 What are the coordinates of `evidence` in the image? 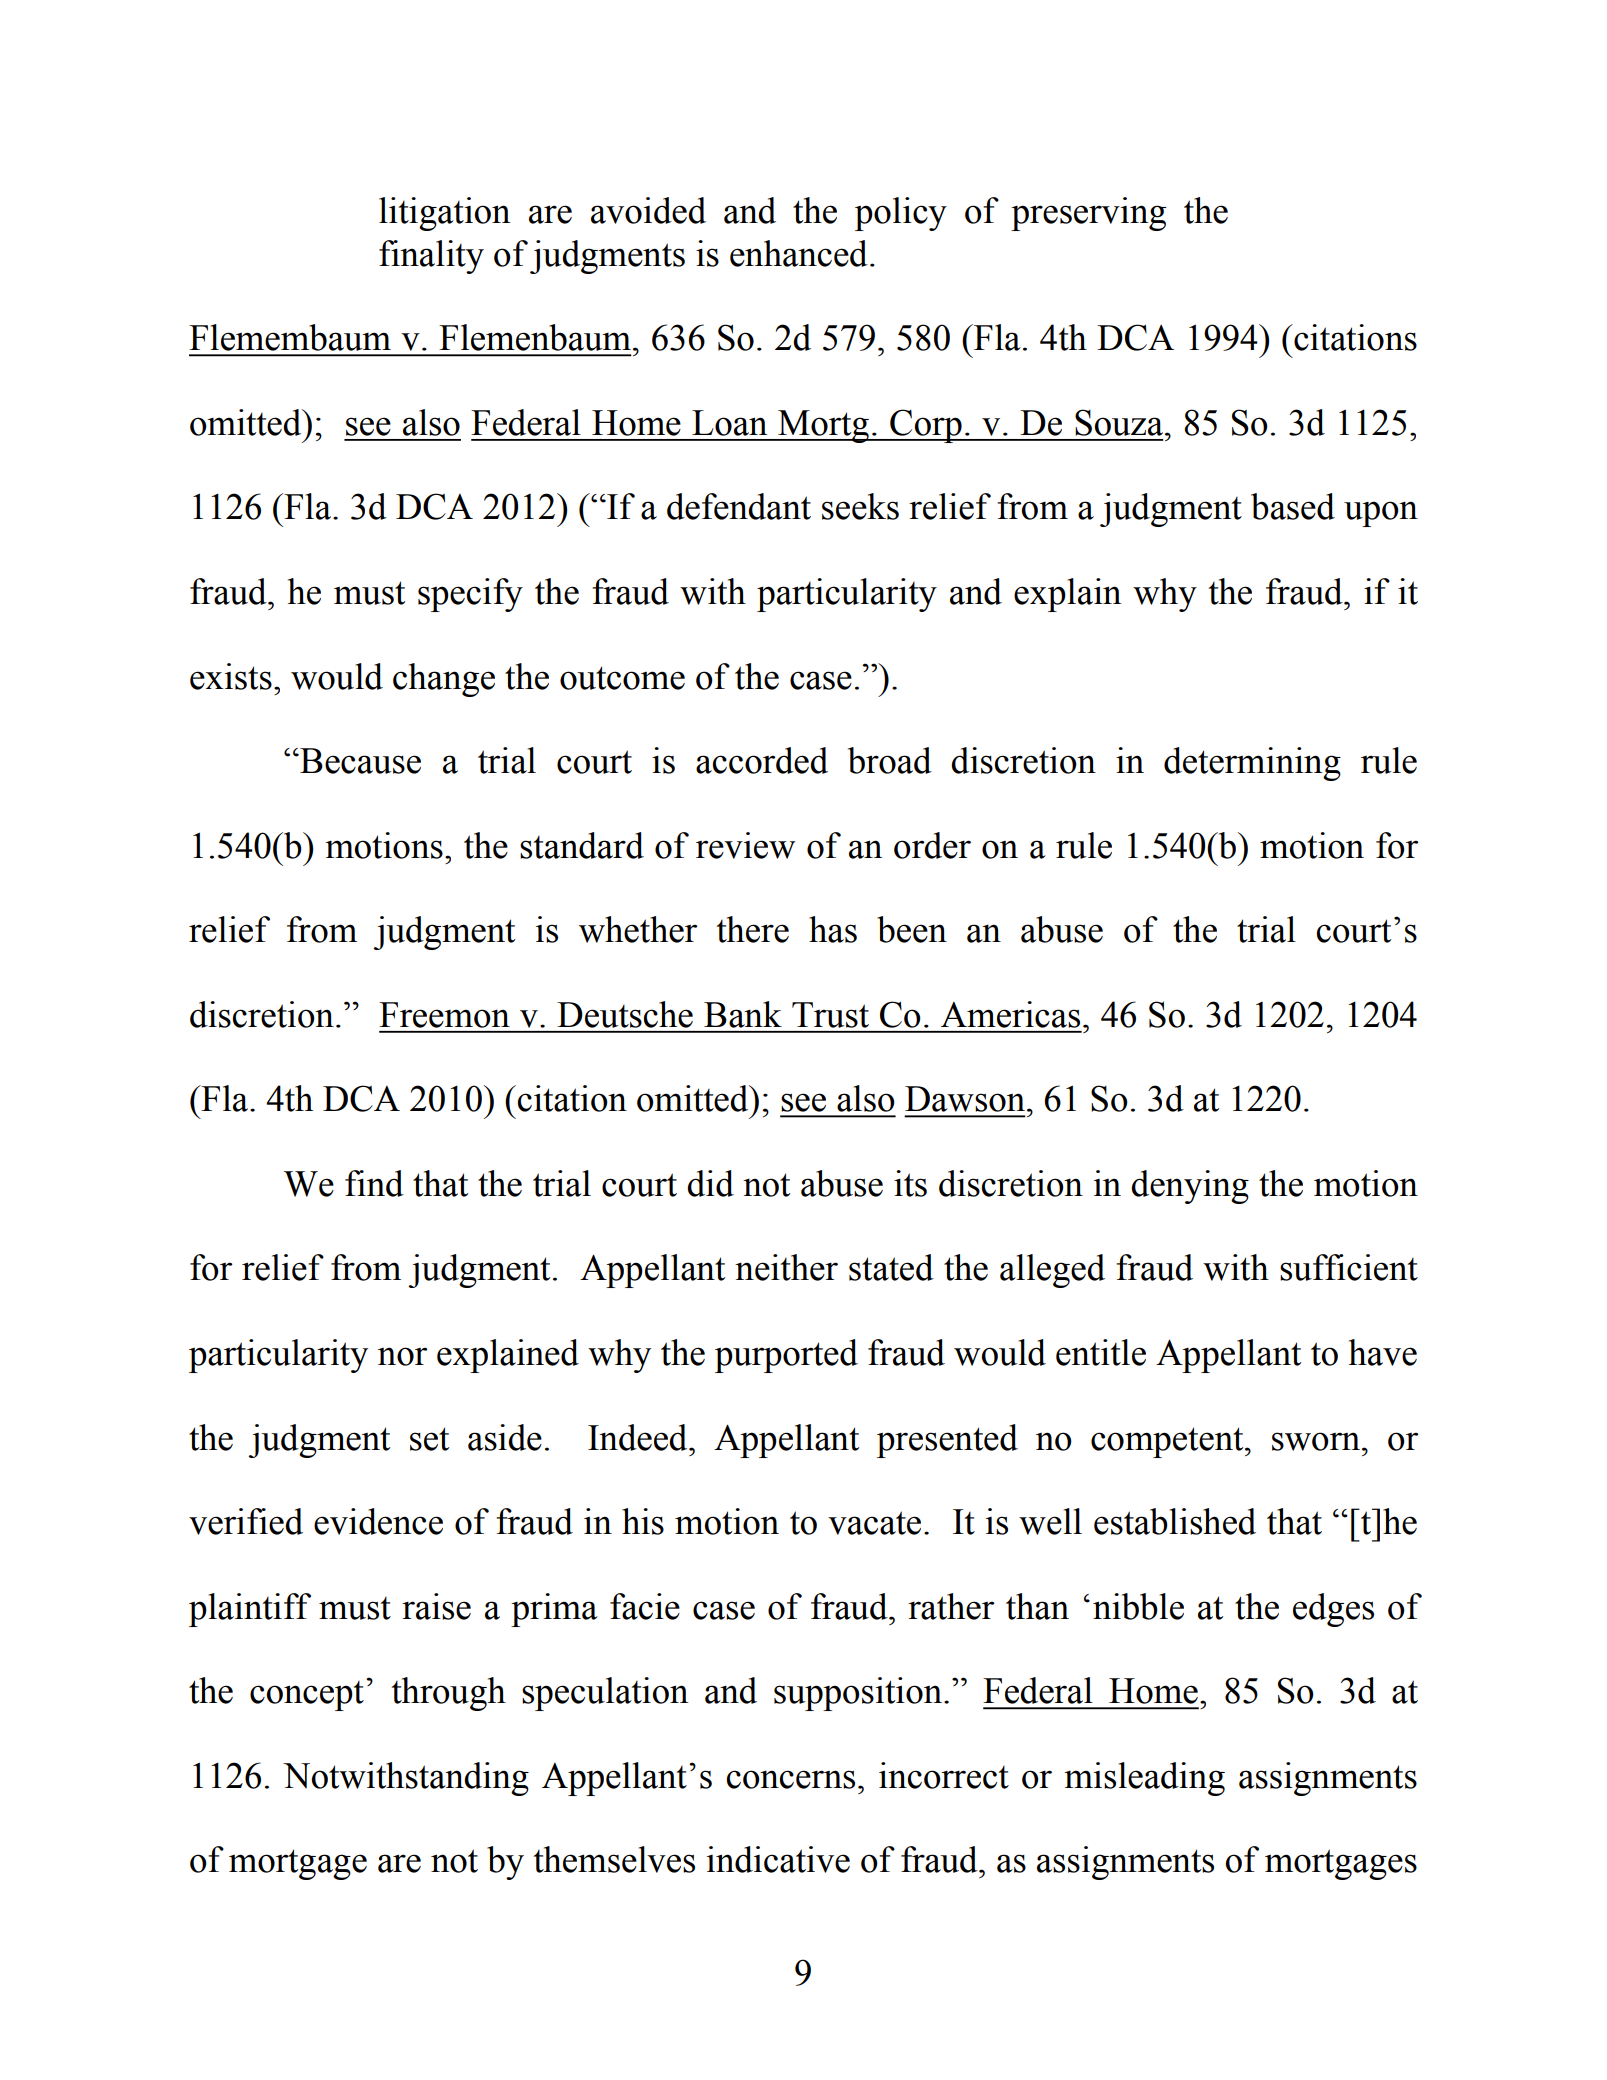 It's located at (378, 1521).
